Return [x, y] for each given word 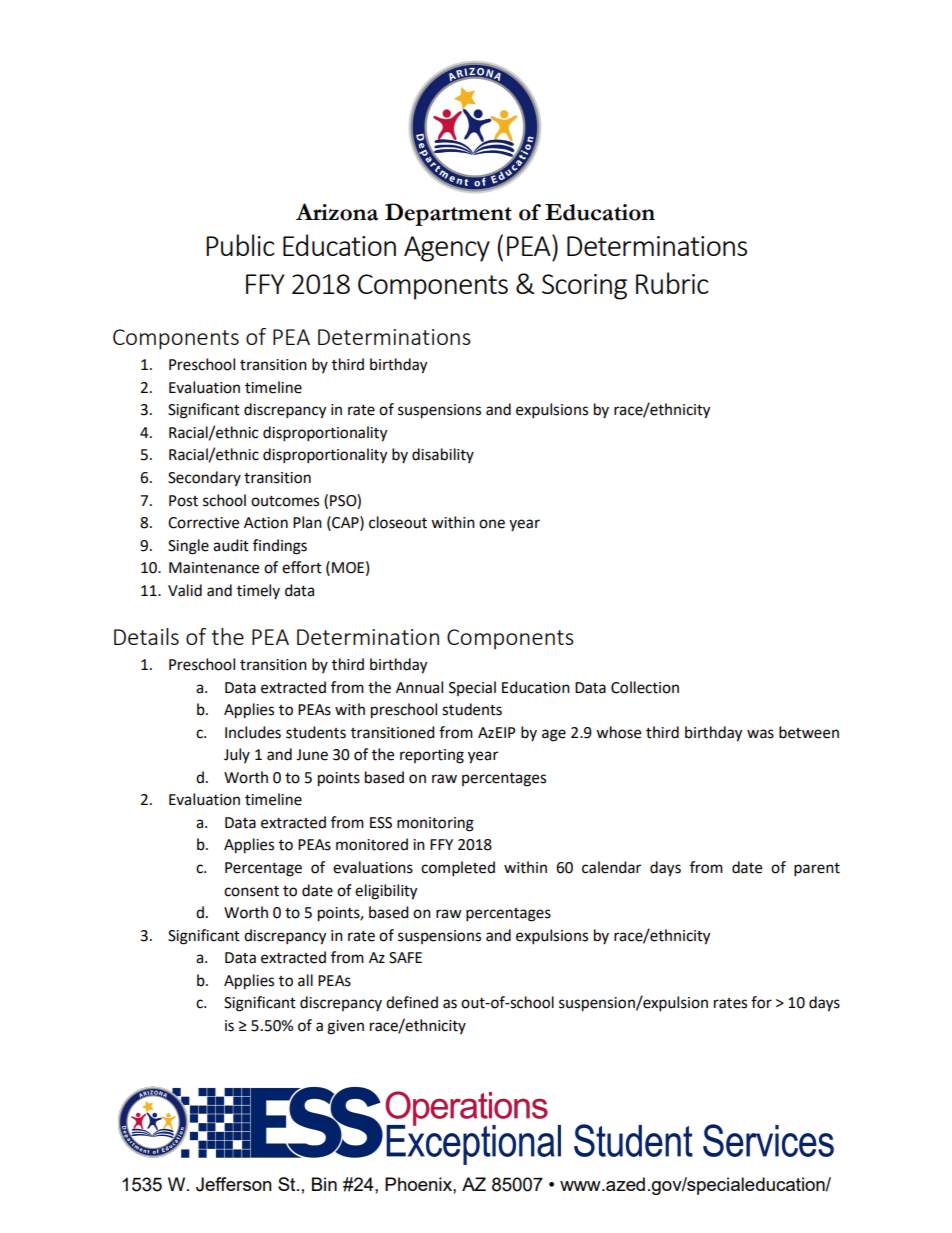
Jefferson [234, 1184]
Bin [324, 1184]
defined [412, 1002]
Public [240, 245]
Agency [447, 249]
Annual [419, 687]
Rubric [672, 283]
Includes [253, 732]
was [760, 734]
